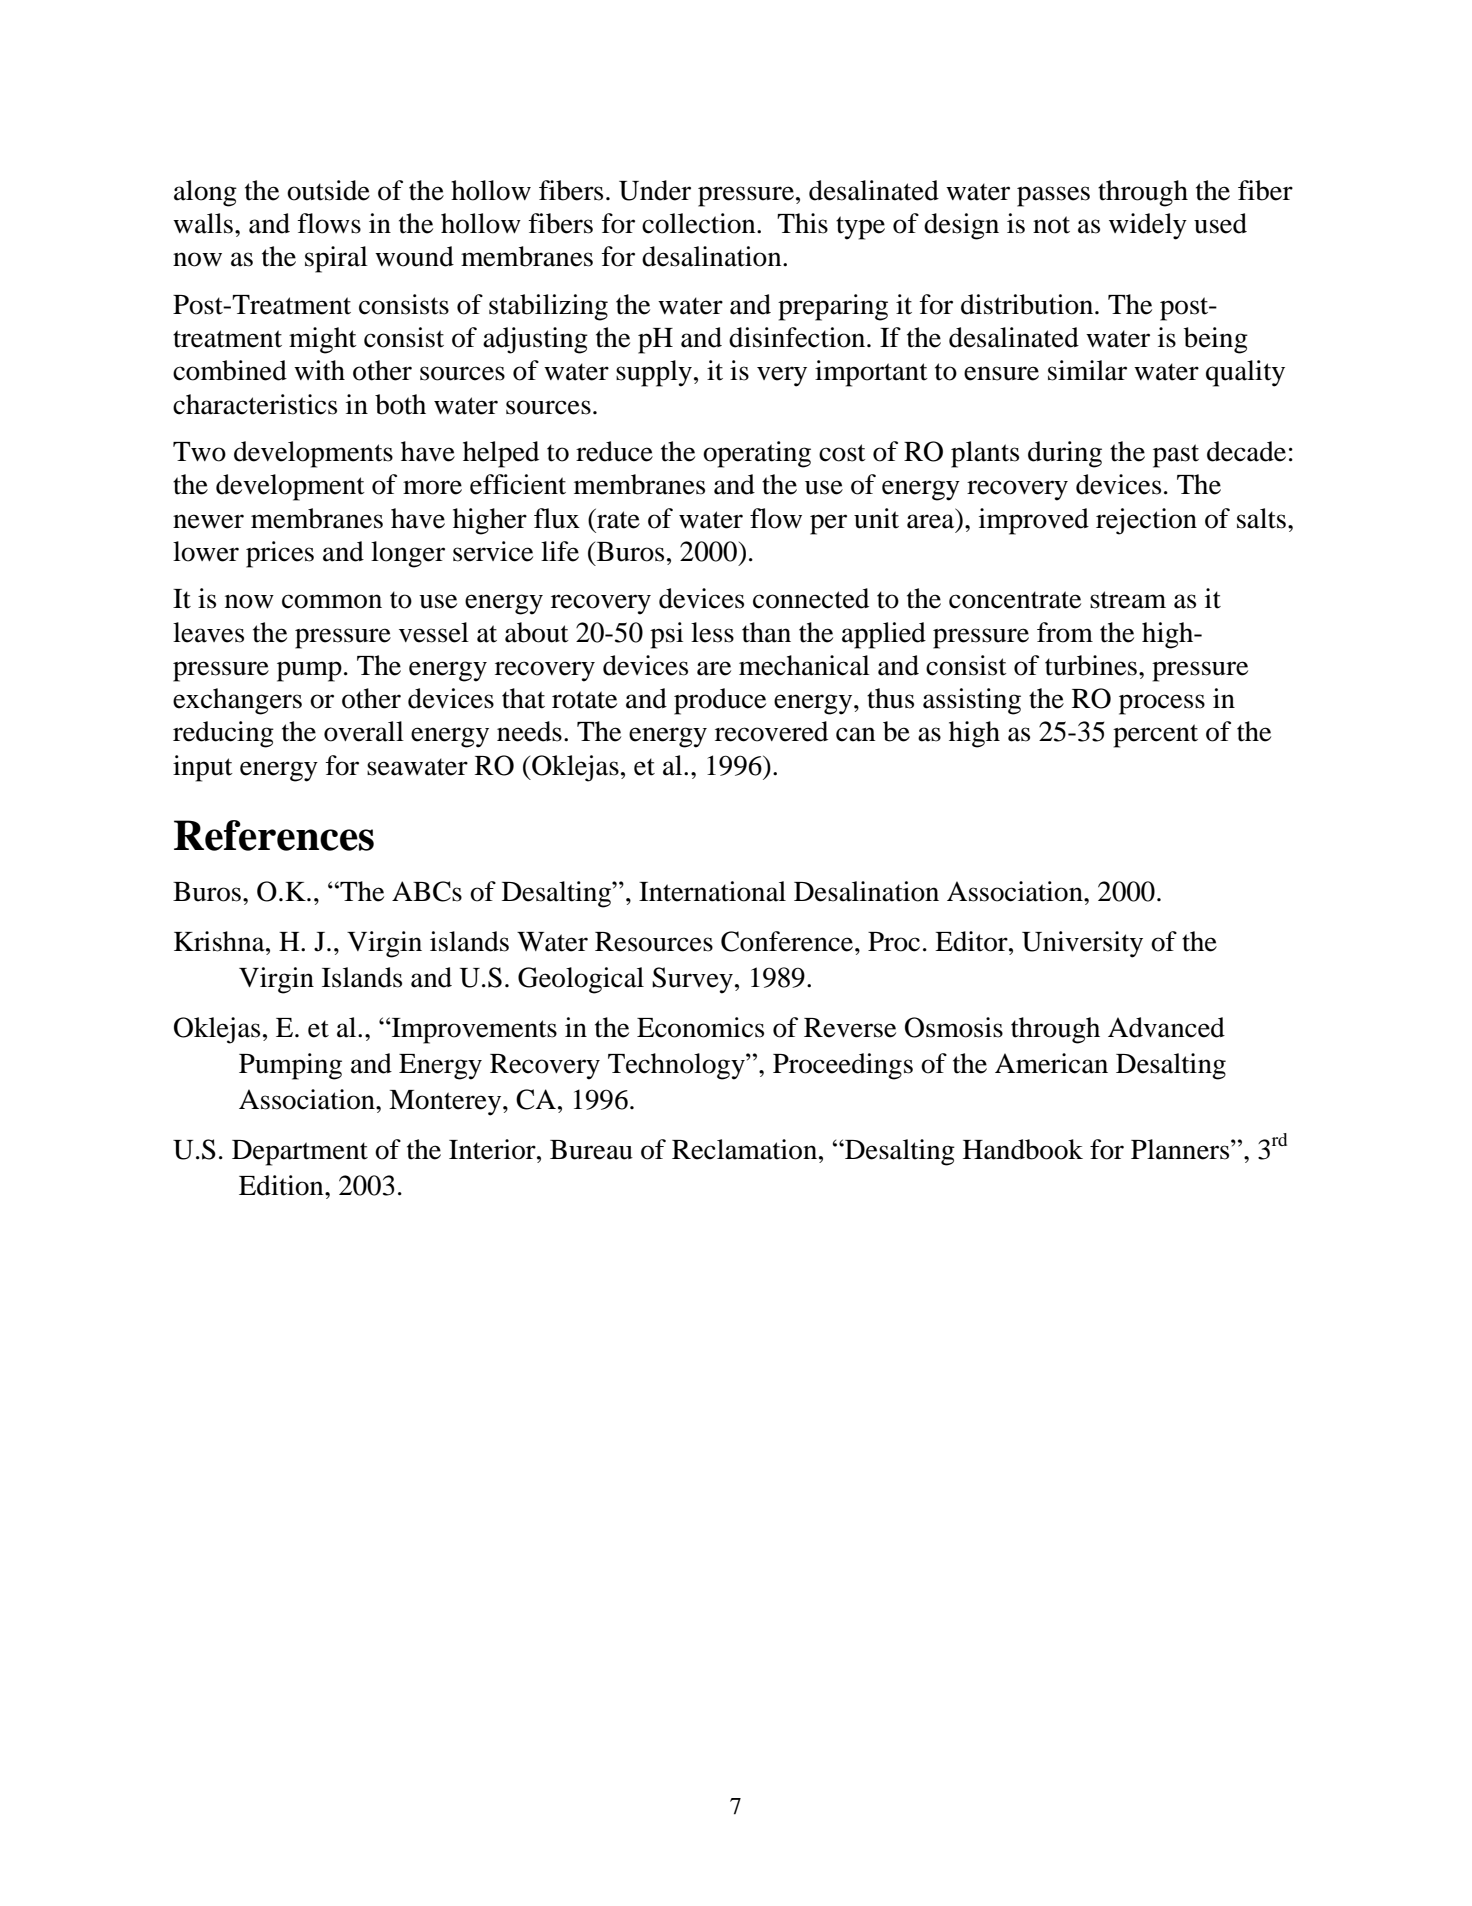 The width and height of the screenshot is (1472, 1906). Describe the element at coordinates (700, 223) in the screenshot. I see `collection` at that location.
